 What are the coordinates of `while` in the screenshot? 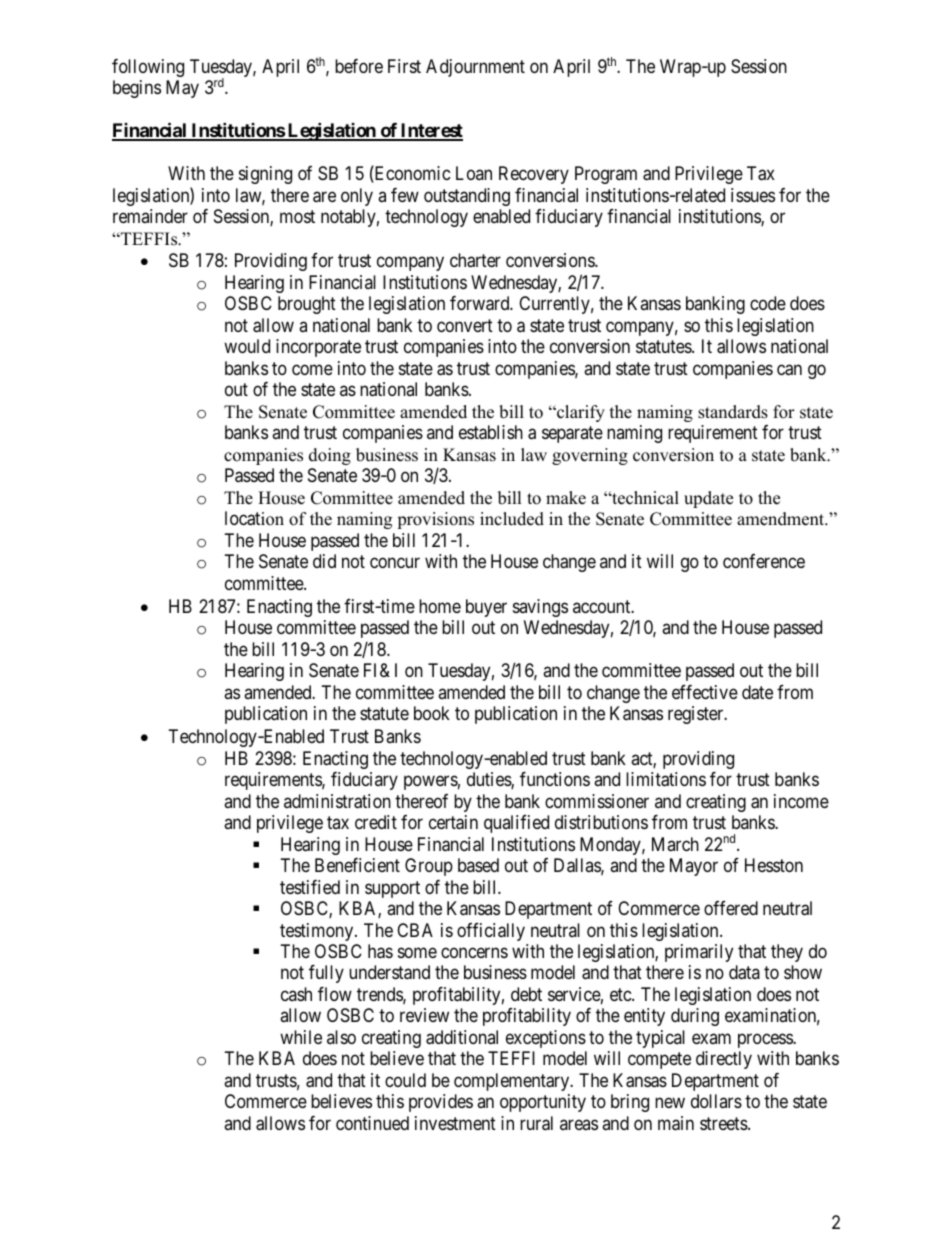 It's located at (301, 1037).
